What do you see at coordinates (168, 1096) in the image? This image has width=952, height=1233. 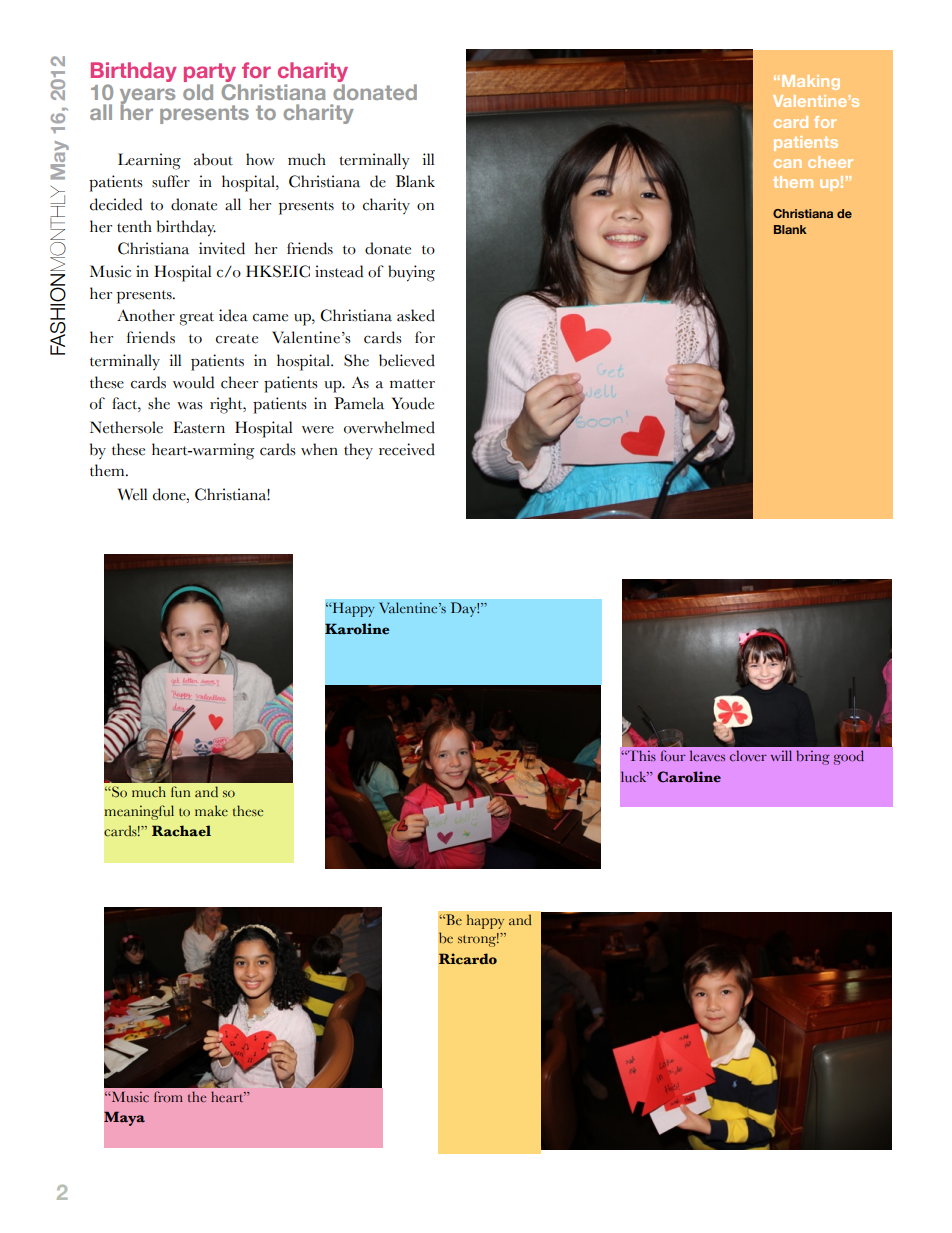 I see `from` at bounding box center [168, 1096].
